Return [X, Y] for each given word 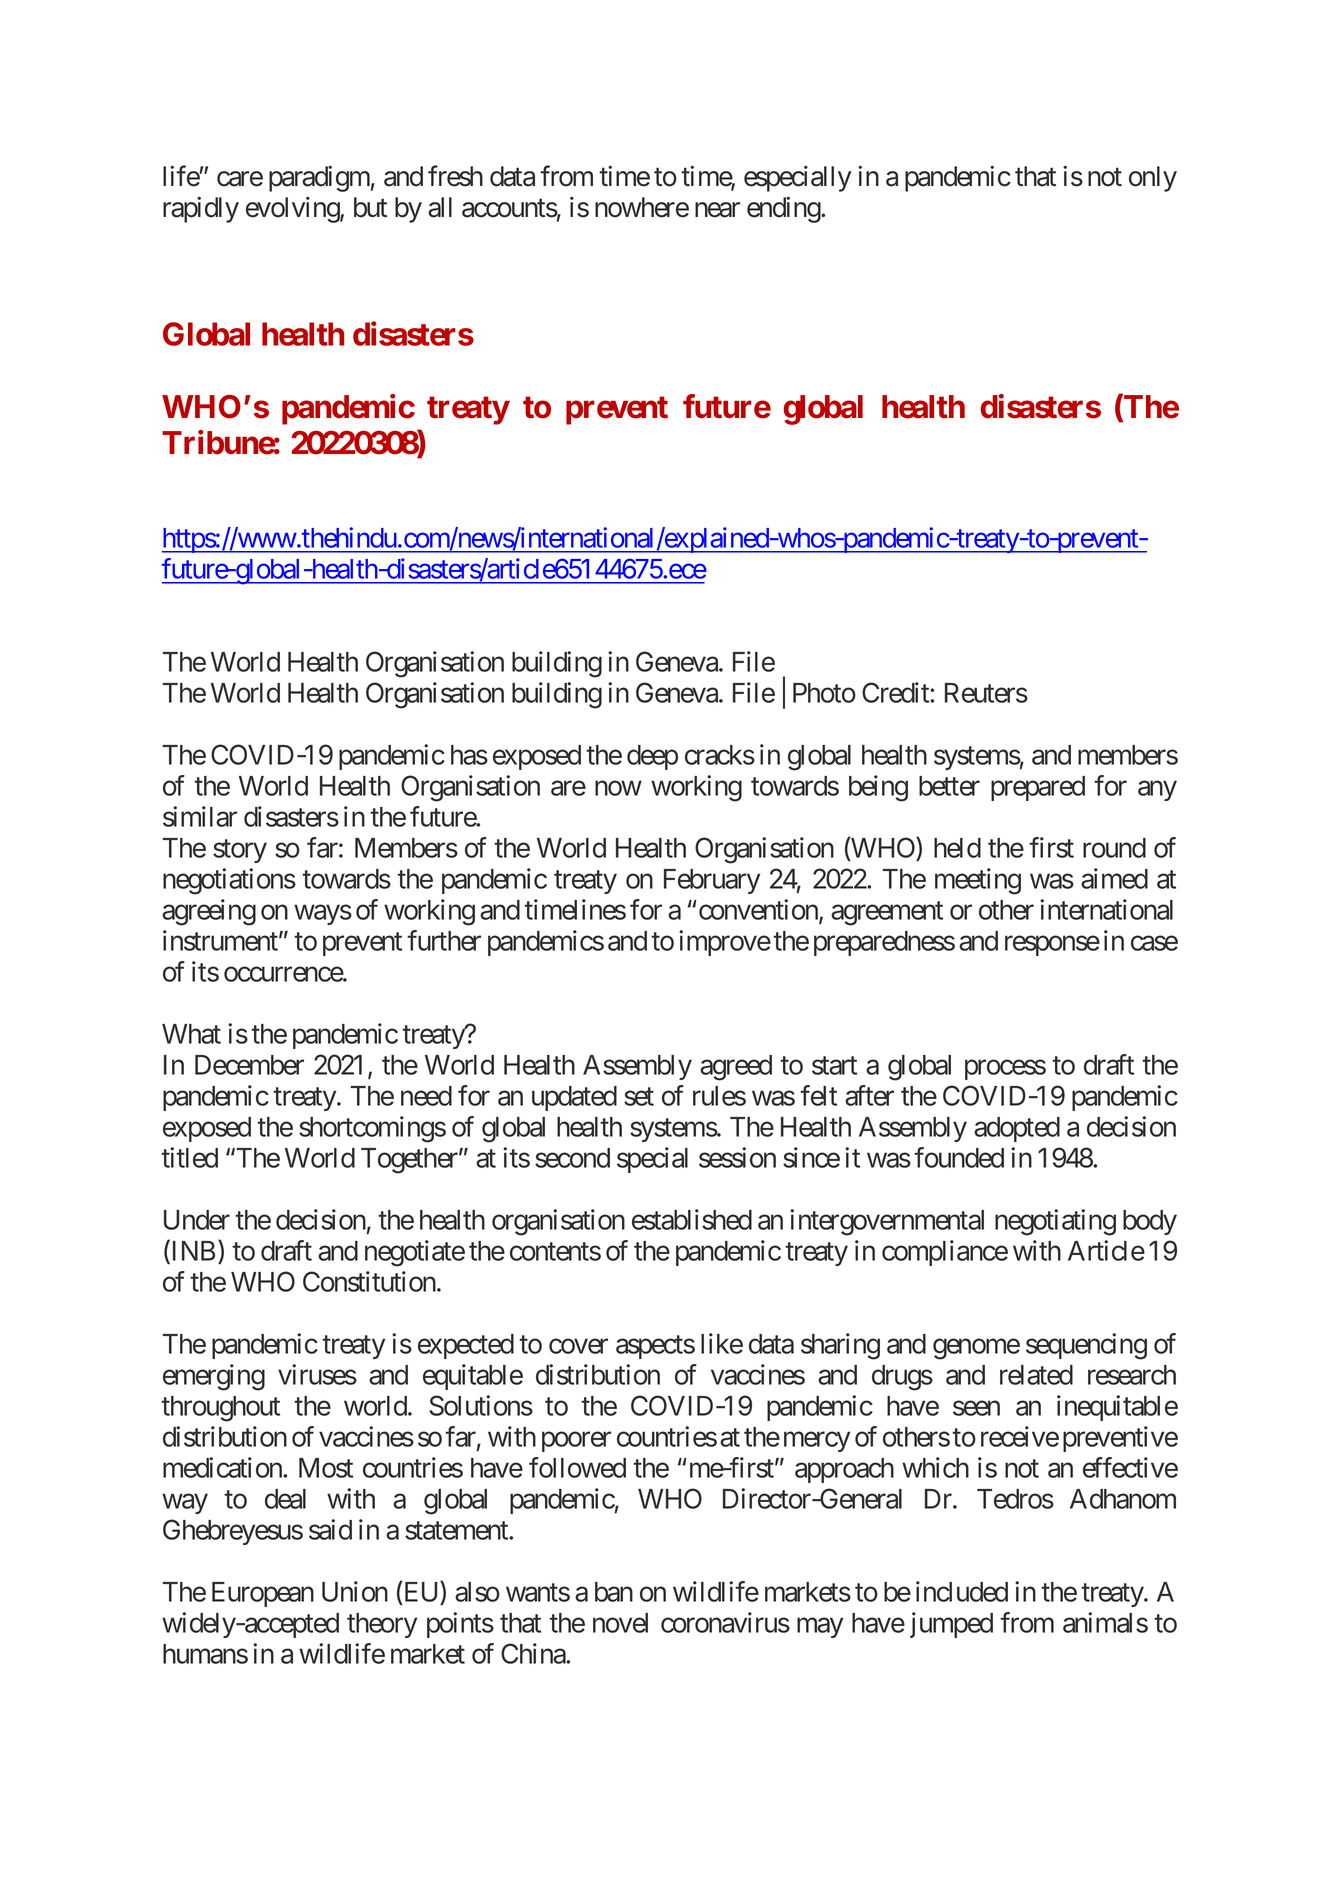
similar [200, 816]
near [717, 210]
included [962, 1591]
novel [620, 1623]
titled [189, 1157]
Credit [896, 692]
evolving [293, 209]
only [1153, 179]
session [737, 1157]
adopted [1017, 1129]
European [263, 1594]
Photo [824, 693]
